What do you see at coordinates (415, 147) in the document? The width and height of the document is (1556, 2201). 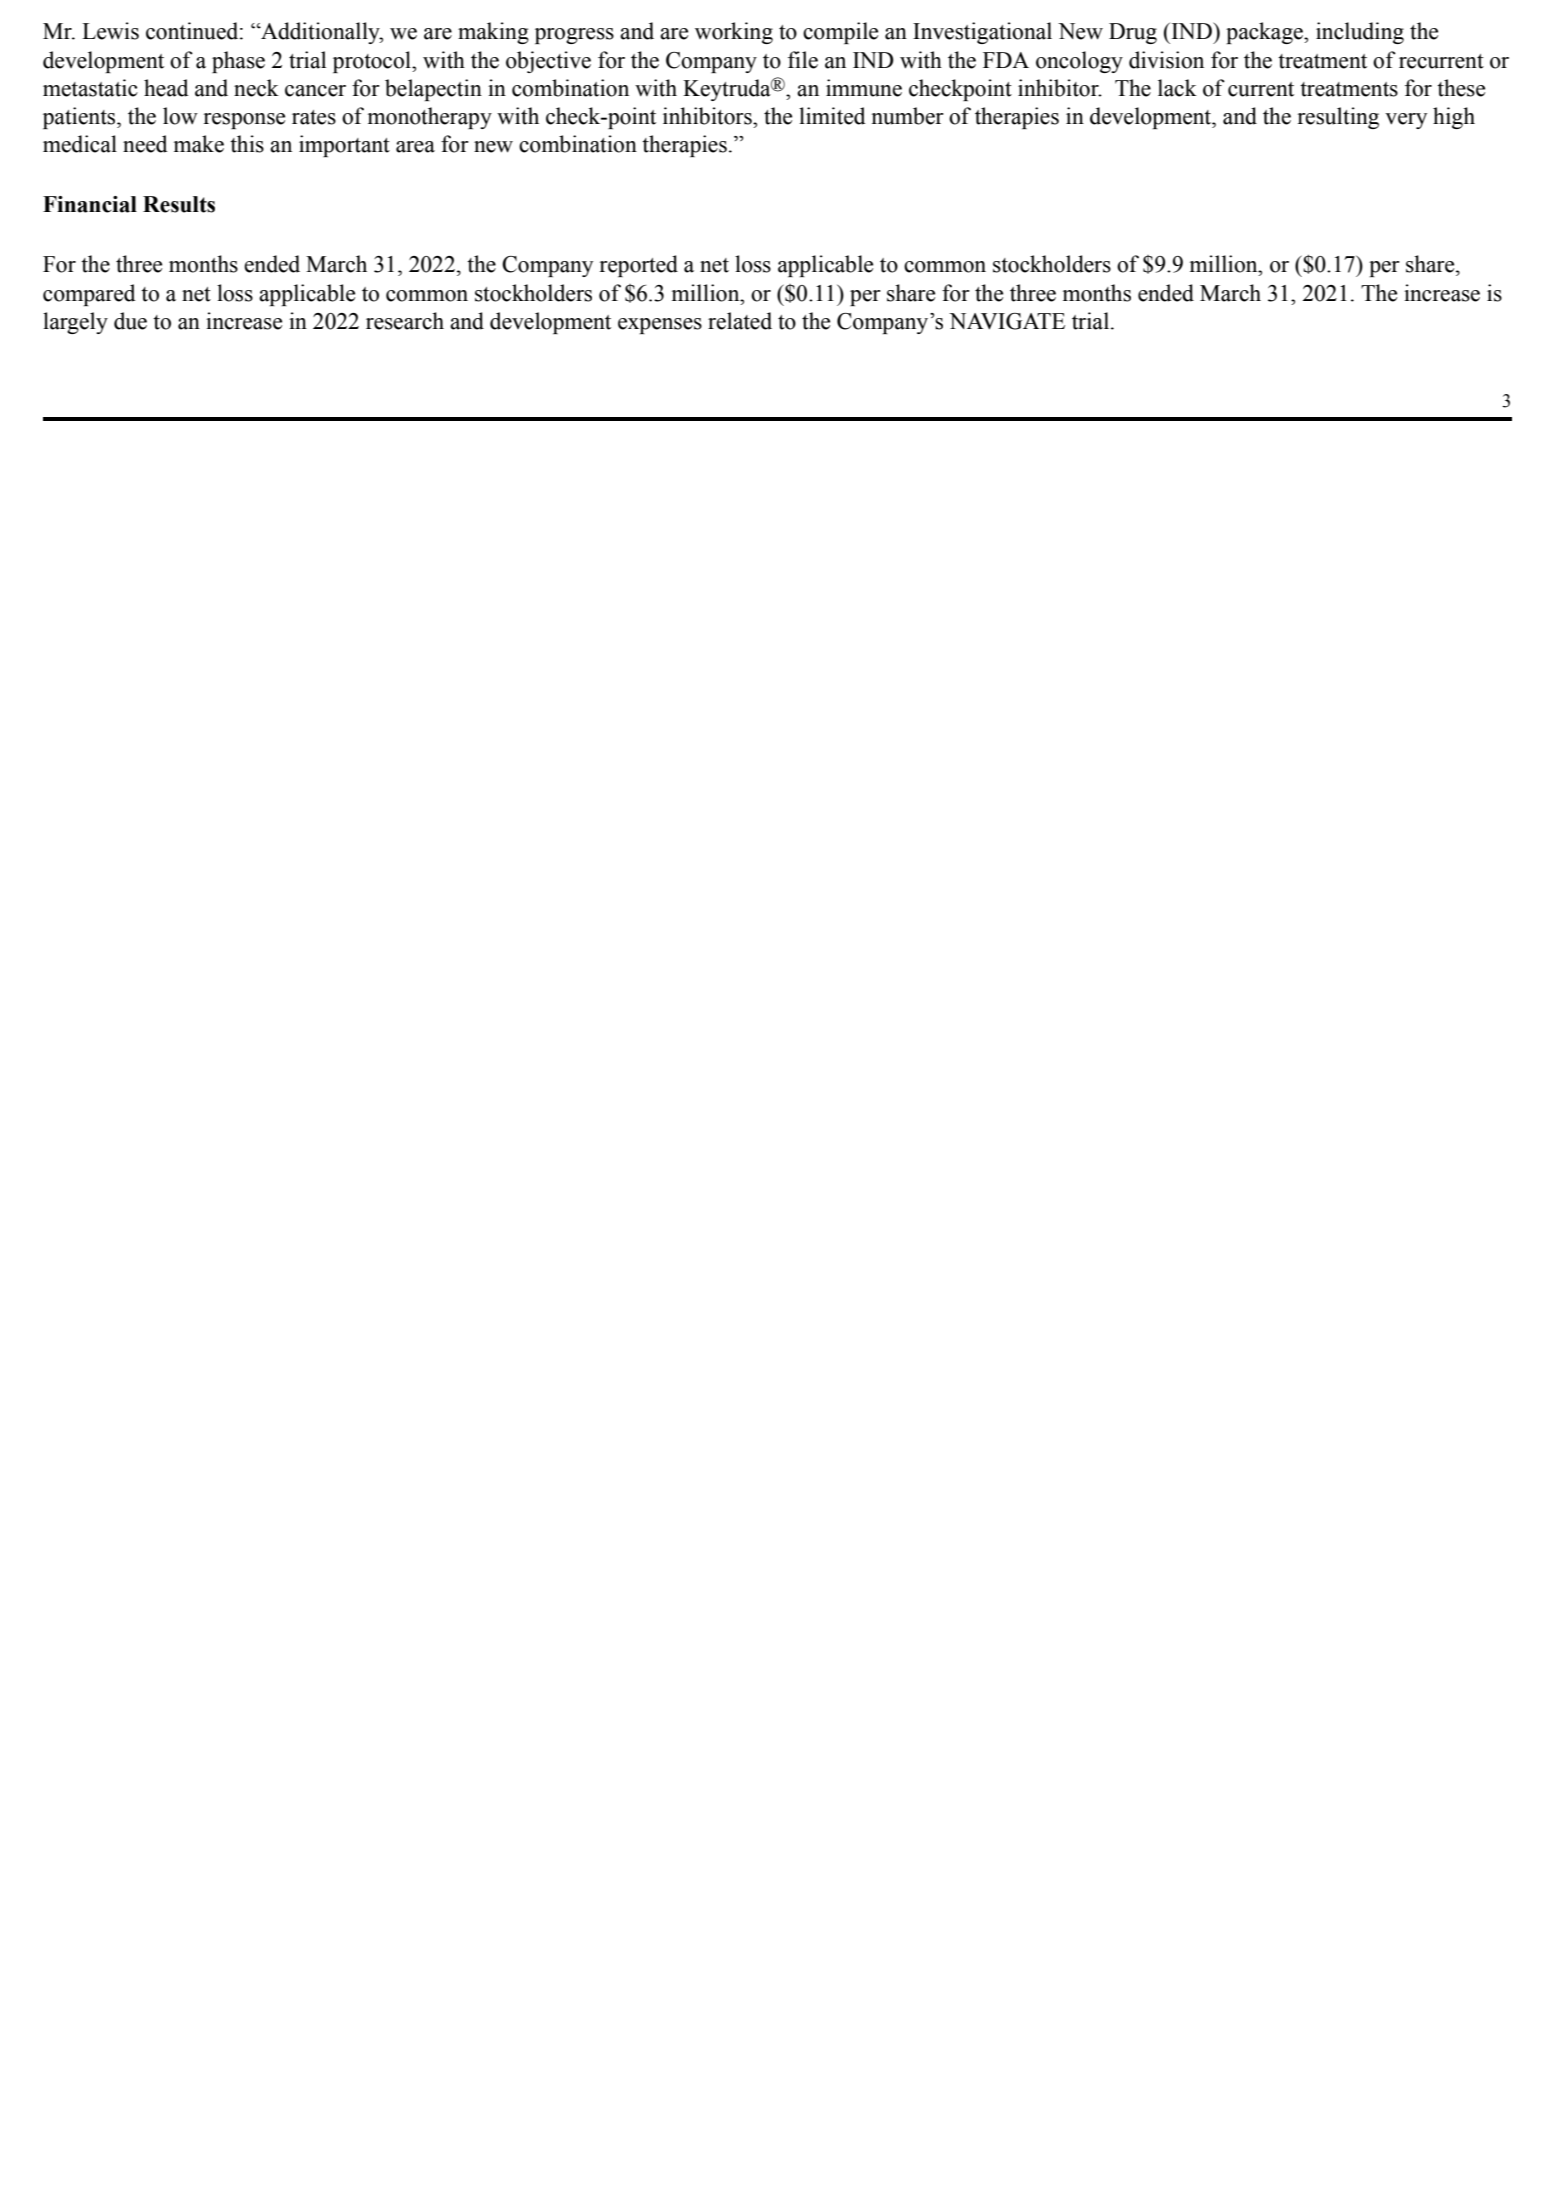 I see `area` at bounding box center [415, 147].
